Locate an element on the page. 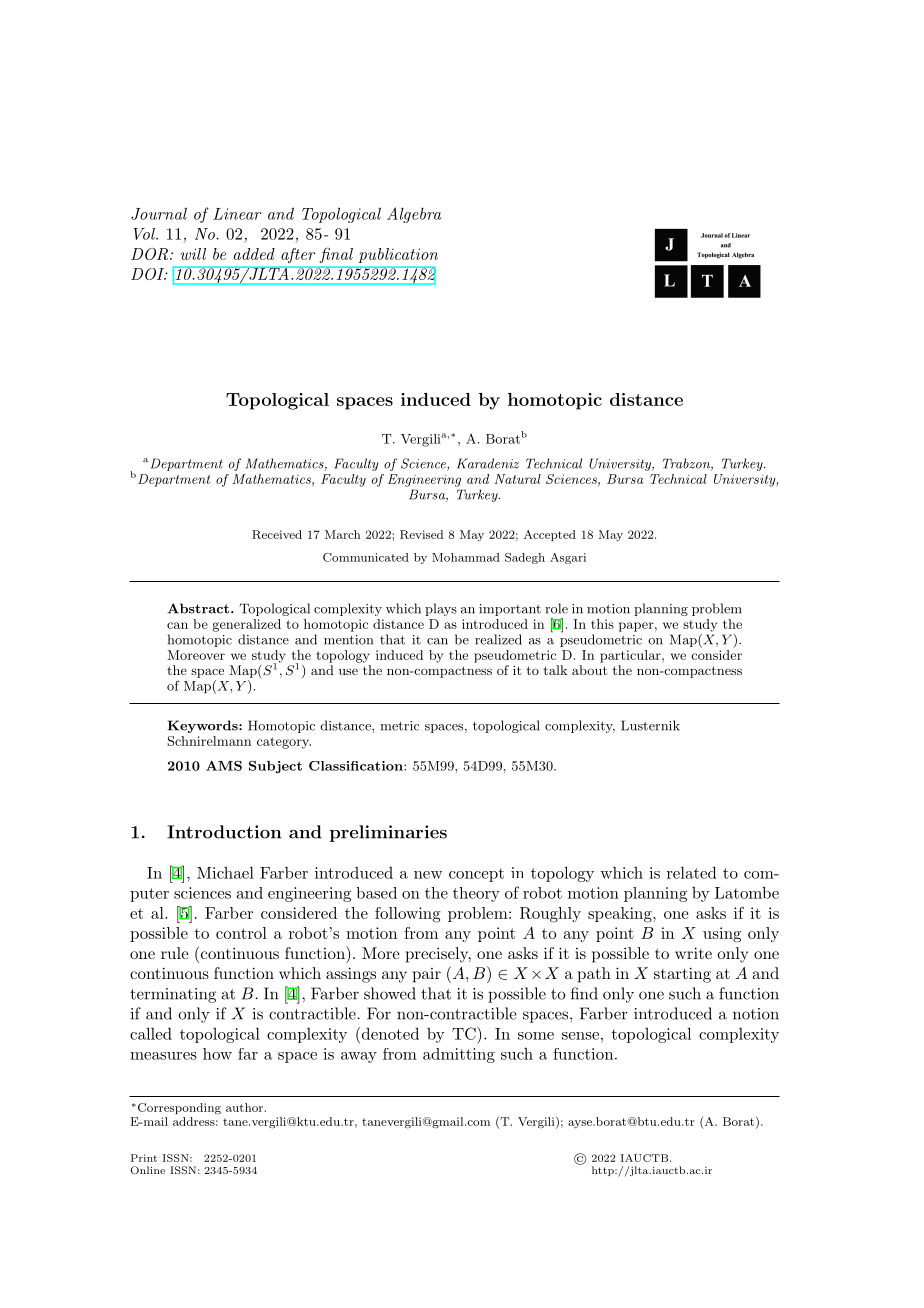  author is located at coordinates (244, 1107).
